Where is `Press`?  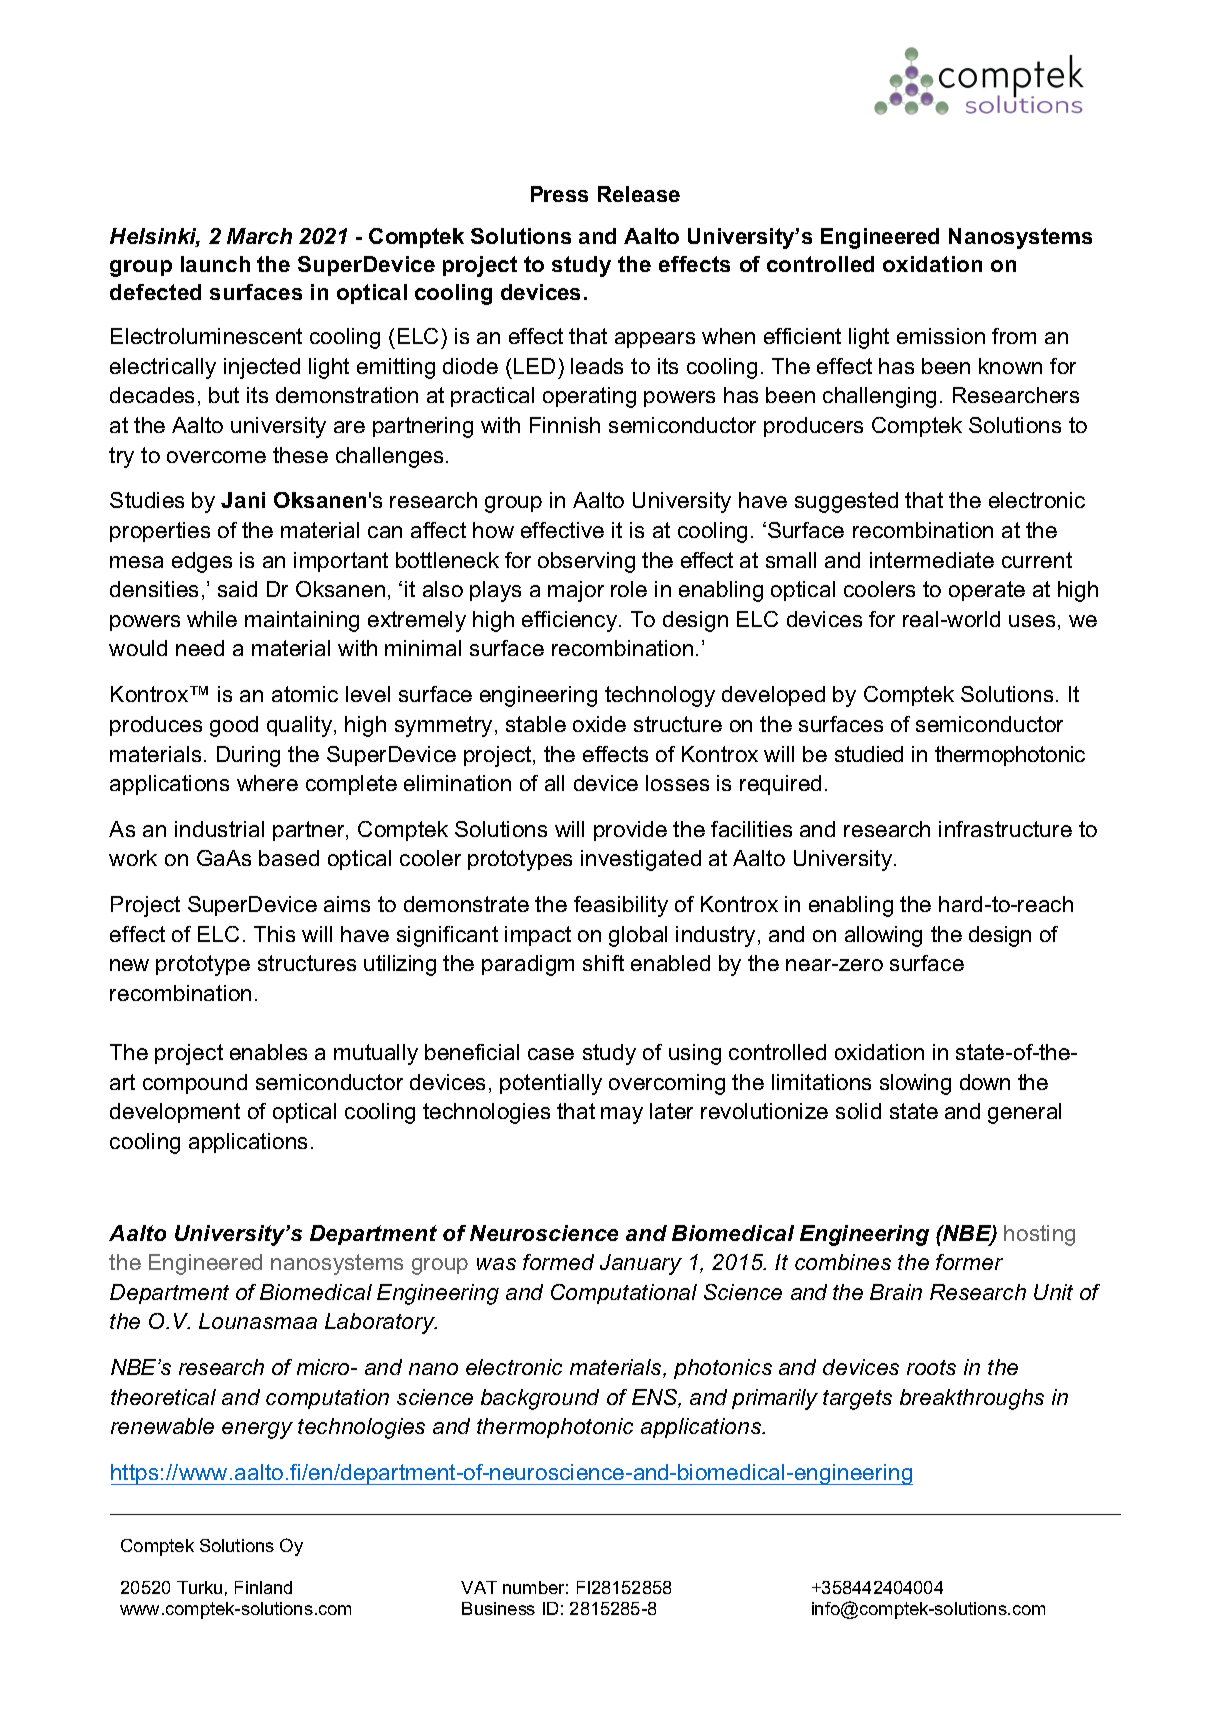 Press is located at coordinates (559, 194).
